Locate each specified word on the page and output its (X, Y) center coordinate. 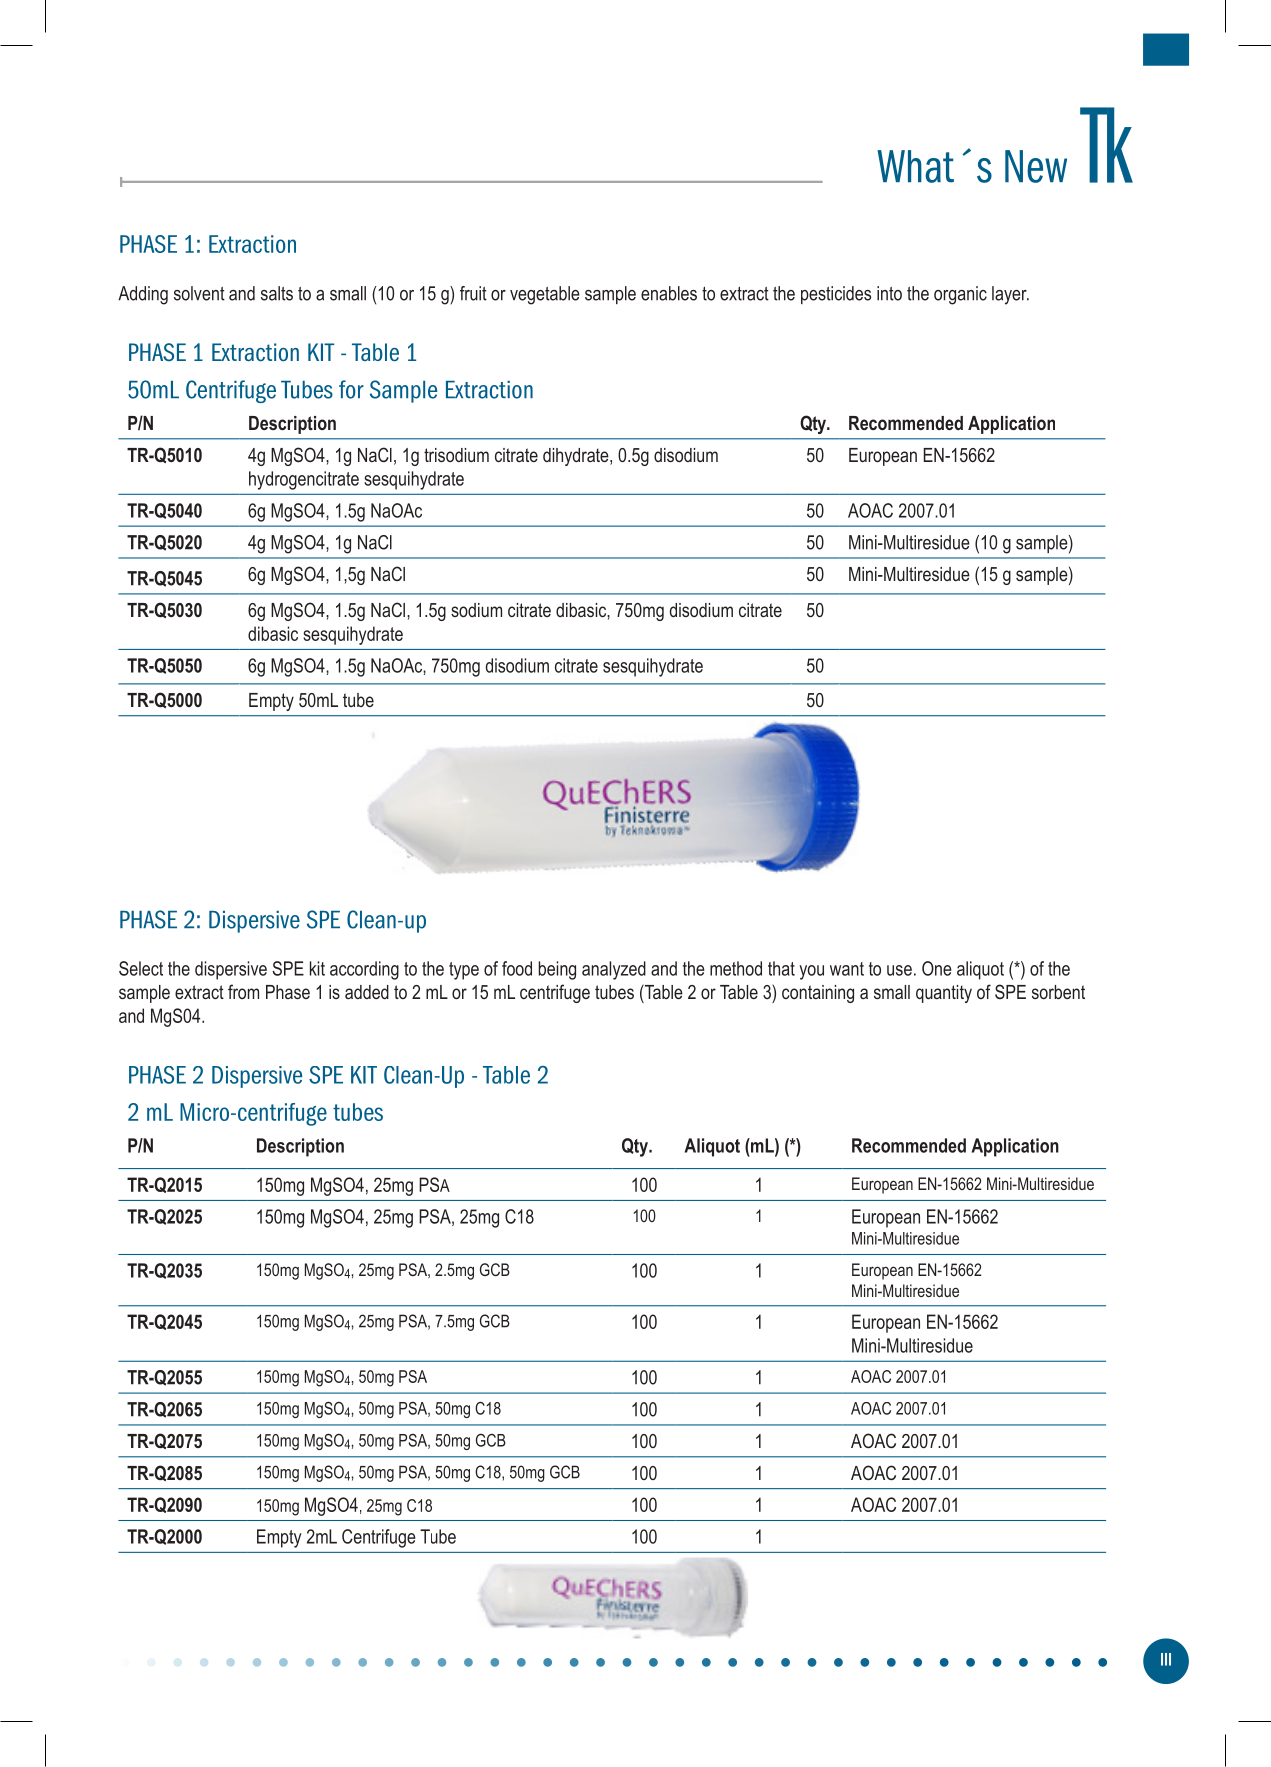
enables (669, 293)
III (1166, 1659)
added (367, 992)
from (243, 991)
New (1036, 166)
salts (277, 293)
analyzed (614, 970)
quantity (944, 994)
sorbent (1058, 992)
